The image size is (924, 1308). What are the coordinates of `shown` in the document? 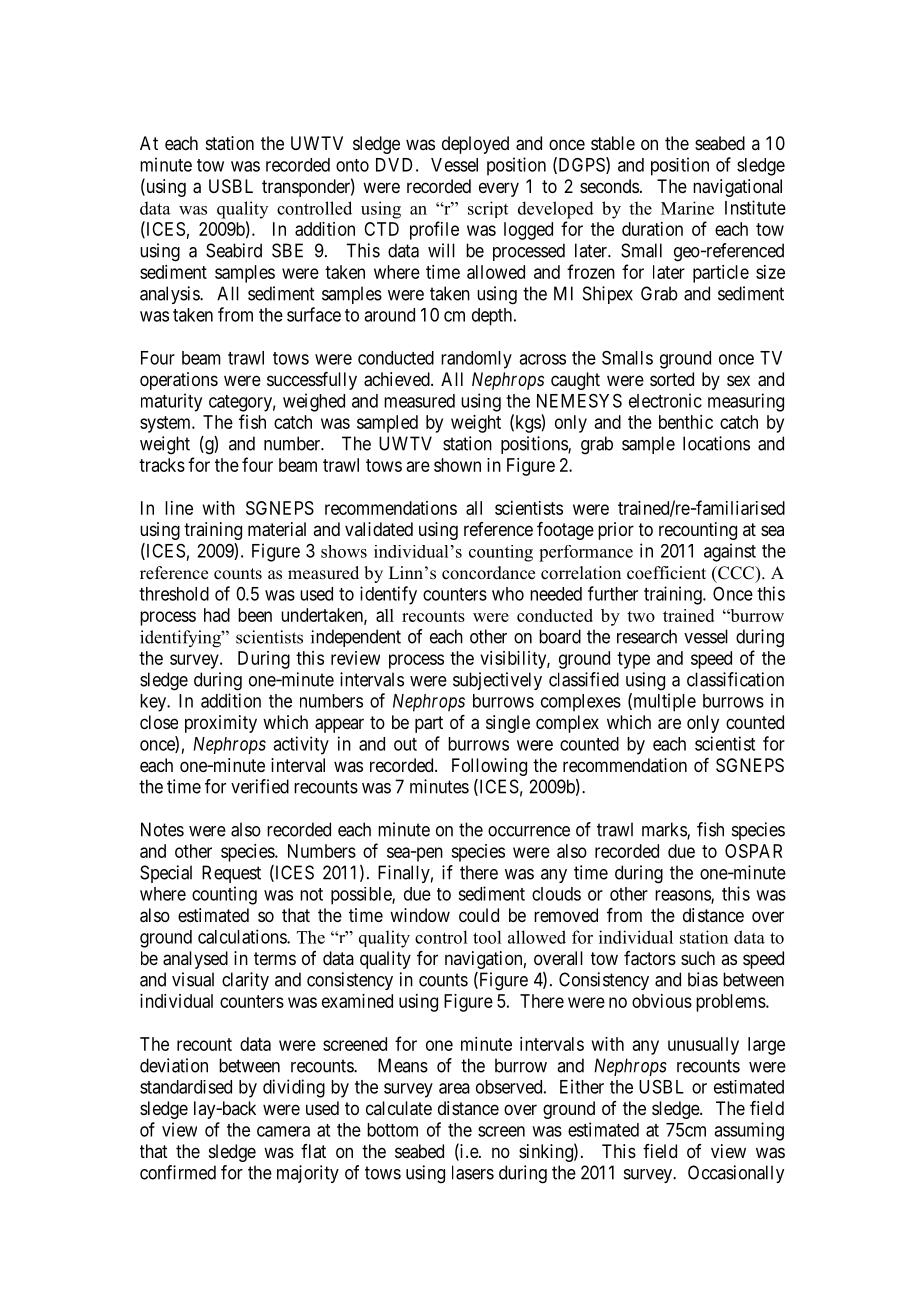 It's located at (457, 465).
